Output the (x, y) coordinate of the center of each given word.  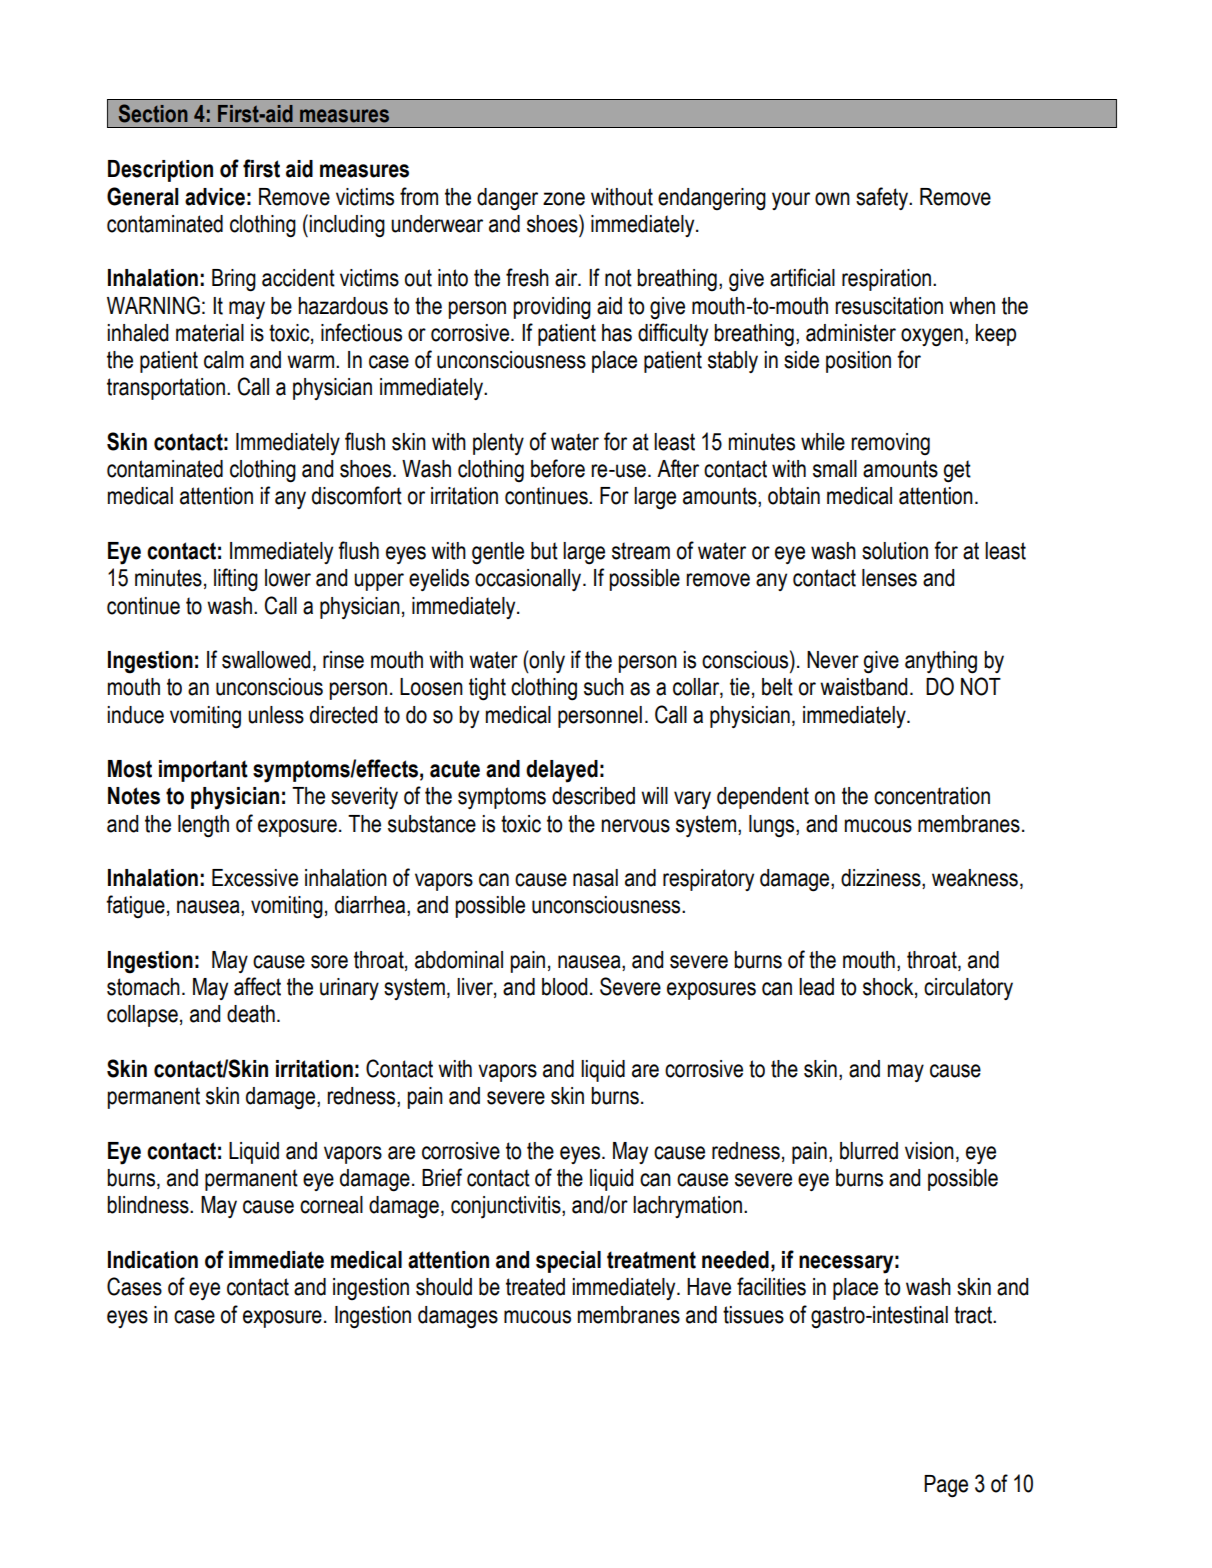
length (203, 826)
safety (883, 198)
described (593, 796)
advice (215, 197)
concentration (932, 796)
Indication (153, 1260)
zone (564, 199)
